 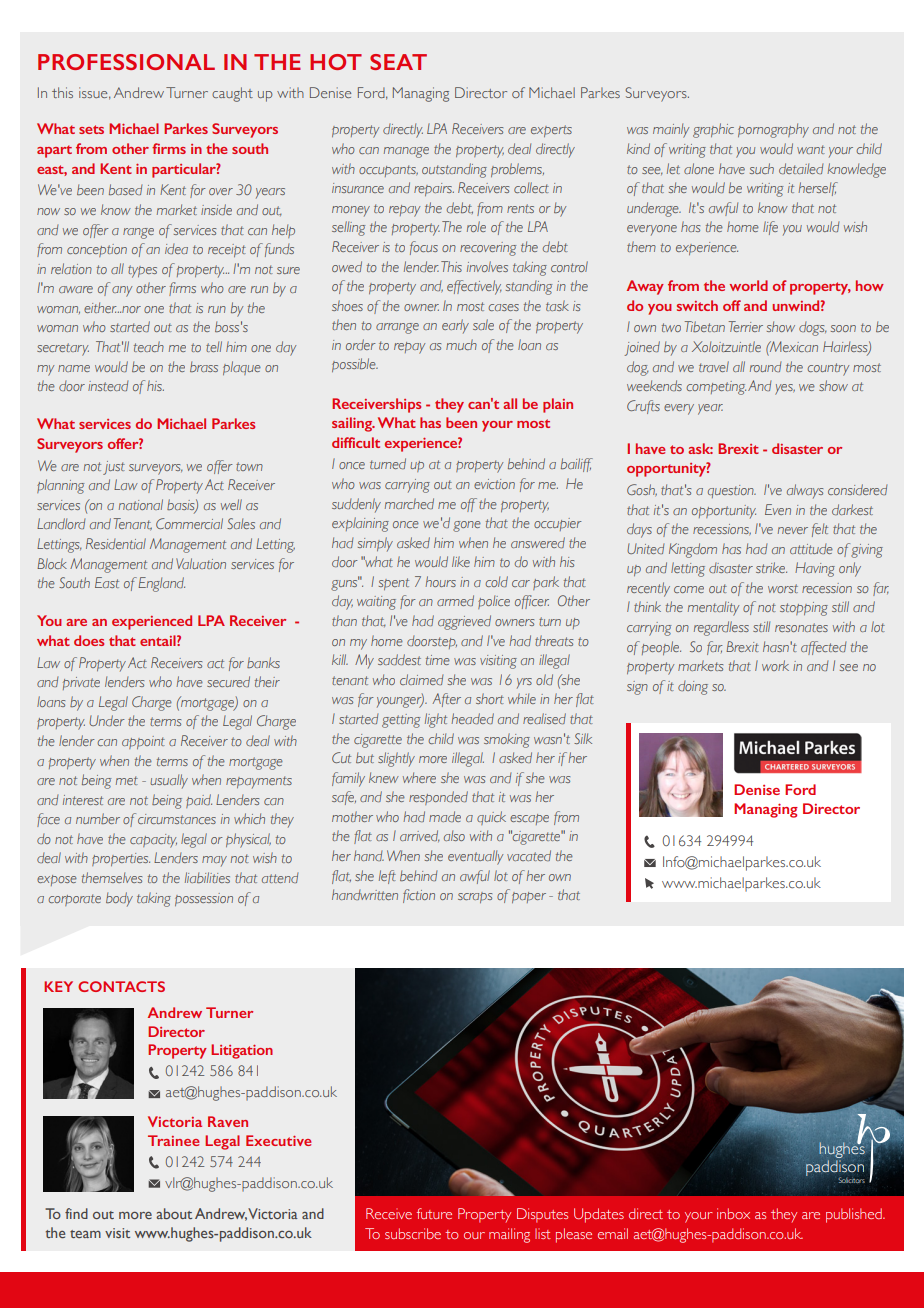 I want to click on about, so click(x=174, y=1213).
